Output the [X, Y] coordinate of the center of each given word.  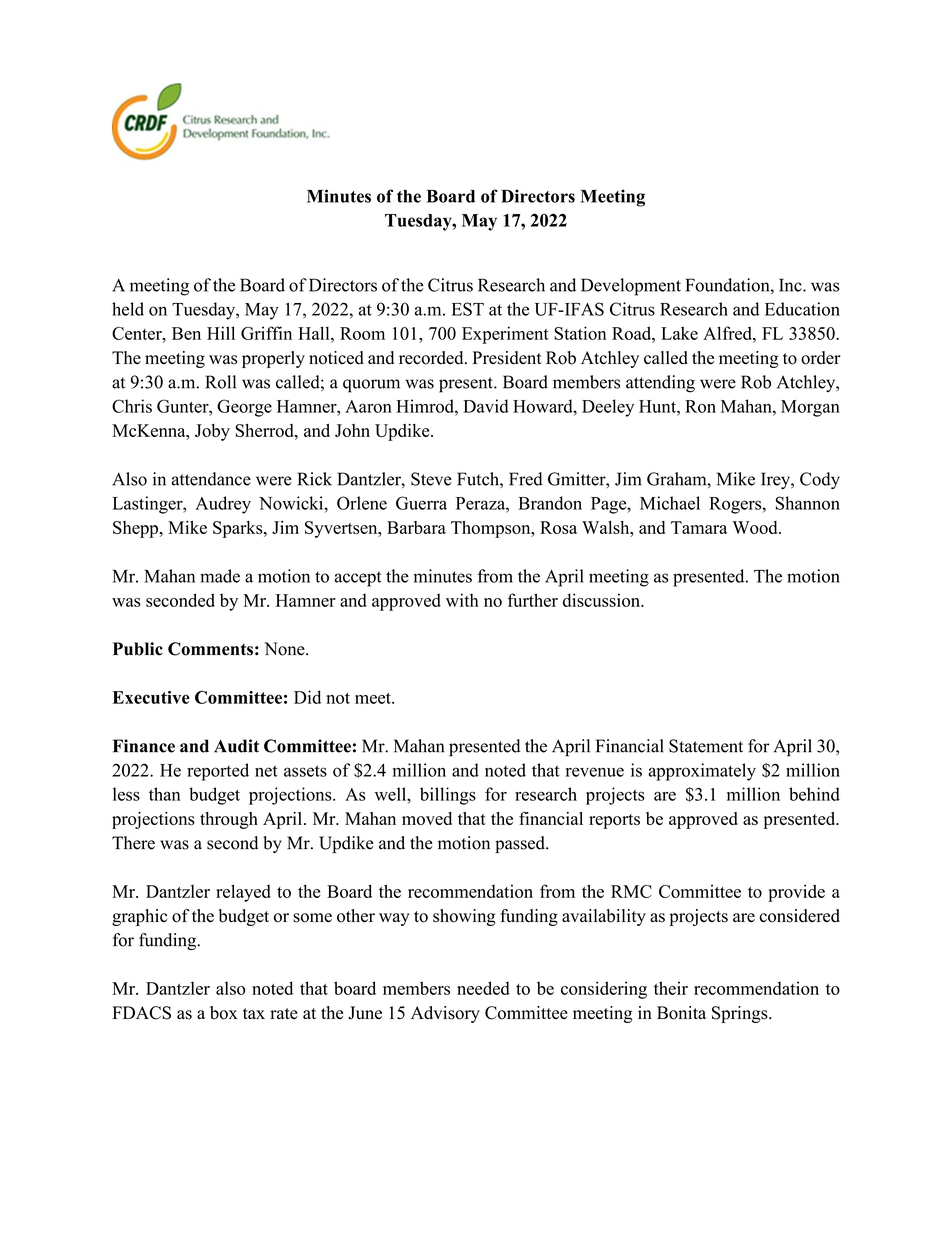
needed [483, 988]
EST [468, 309]
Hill [221, 333]
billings [448, 796]
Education [802, 309]
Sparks [239, 529]
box [224, 1013]
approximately [702, 772]
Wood [756, 527]
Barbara [416, 527]
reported [218, 772]
